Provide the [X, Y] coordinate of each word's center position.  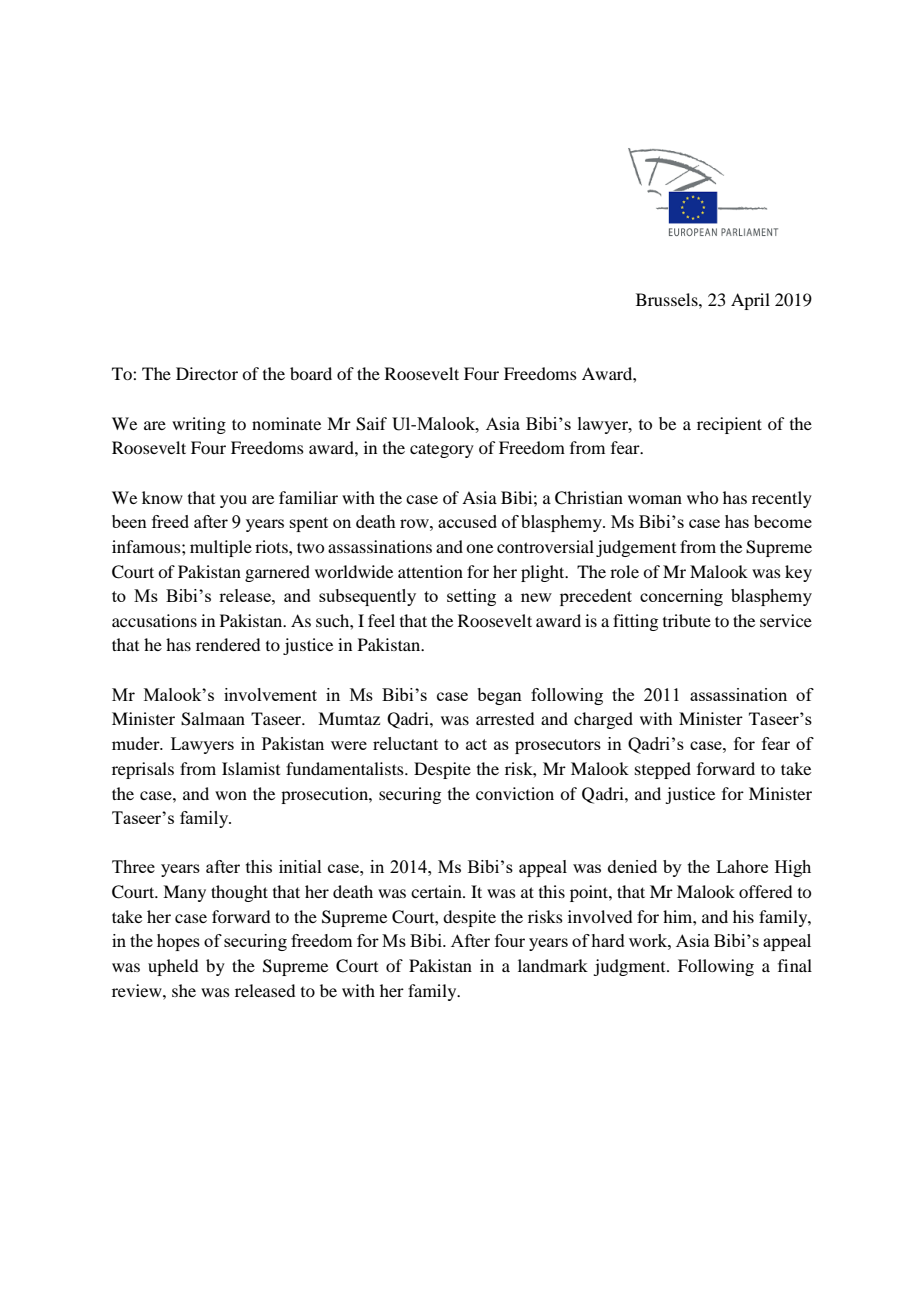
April [750, 301]
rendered [228, 644]
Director [207, 373]
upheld [173, 967]
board [311, 373]
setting [471, 597]
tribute [687, 620]
